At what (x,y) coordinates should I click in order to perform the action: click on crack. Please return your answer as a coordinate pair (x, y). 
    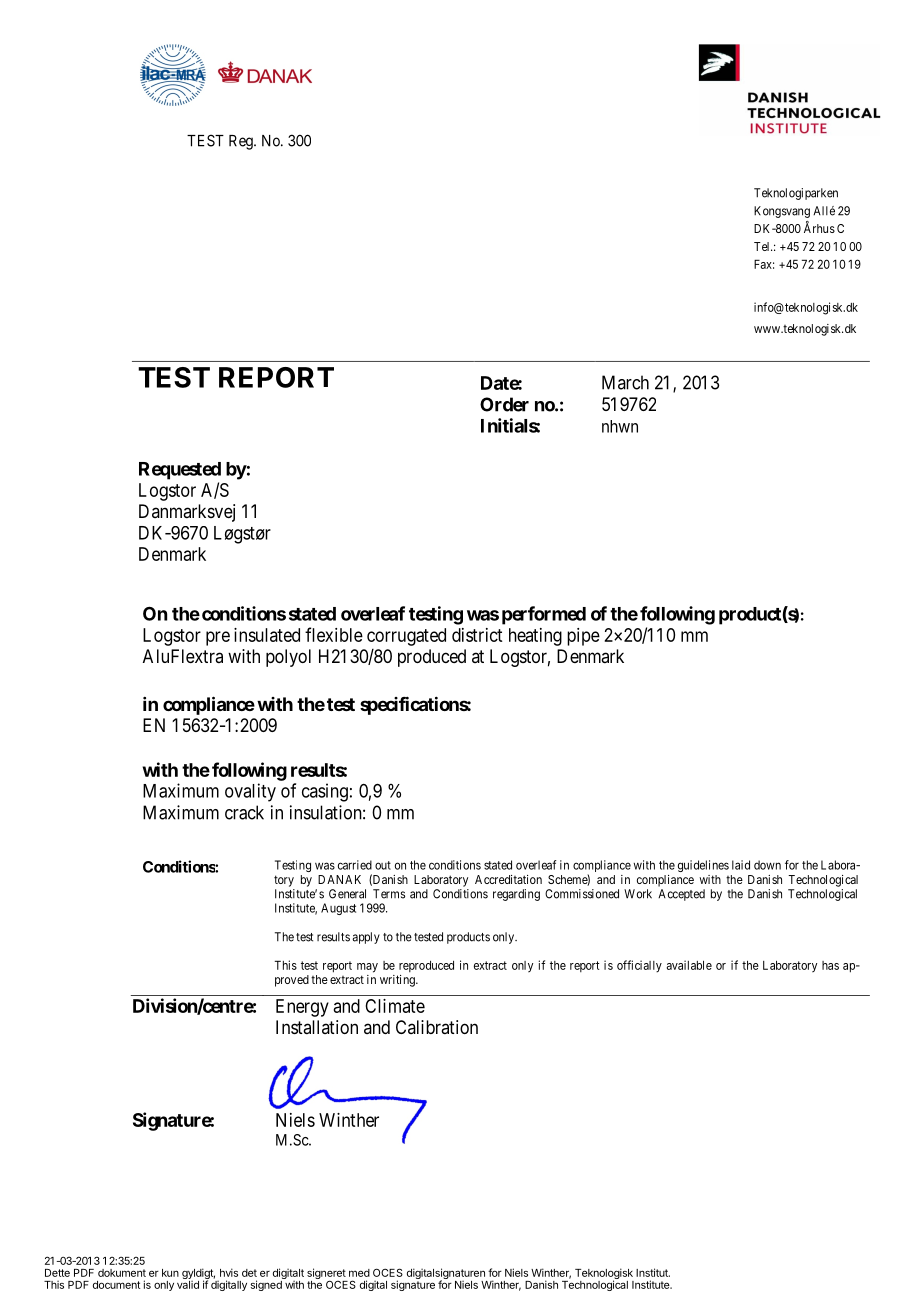
    Looking at the image, I should click on (244, 812).
